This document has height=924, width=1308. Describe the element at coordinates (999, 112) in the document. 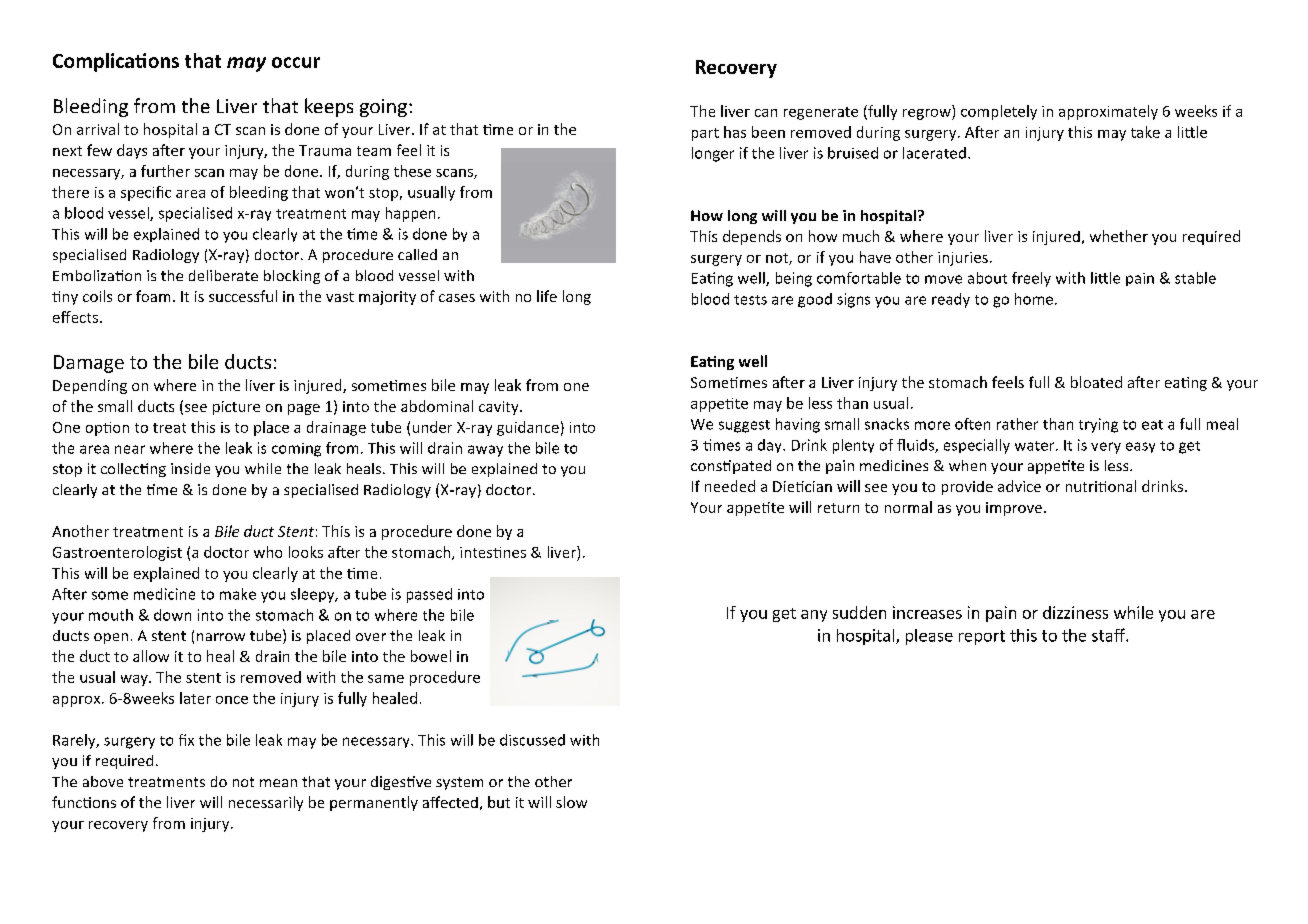

I see `completely` at that location.
